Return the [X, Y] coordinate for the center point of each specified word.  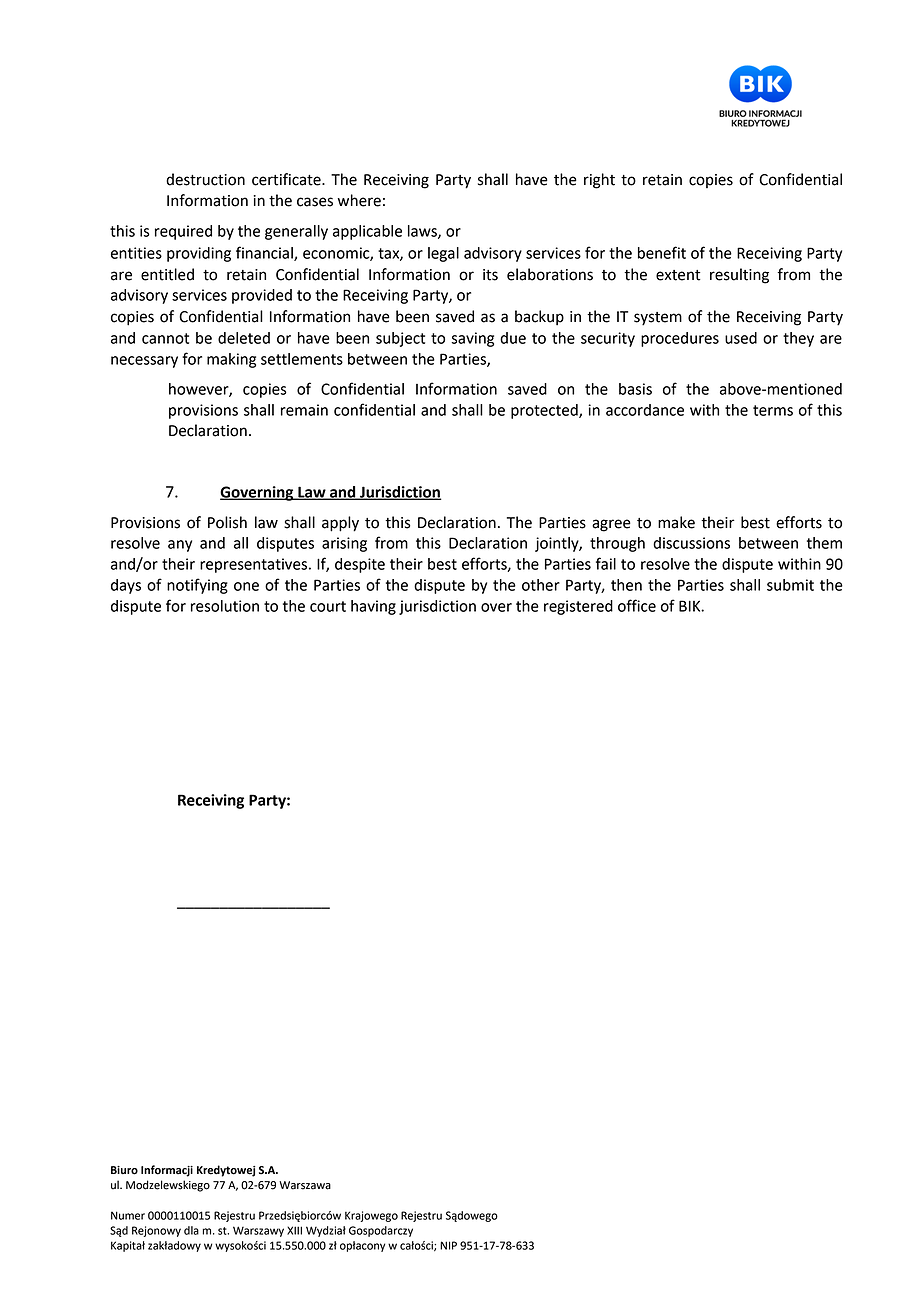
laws [423, 232]
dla [191, 1230]
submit [790, 585]
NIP [448, 1245]
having [373, 607]
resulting [739, 276]
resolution [225, 606]
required [183, 232]
